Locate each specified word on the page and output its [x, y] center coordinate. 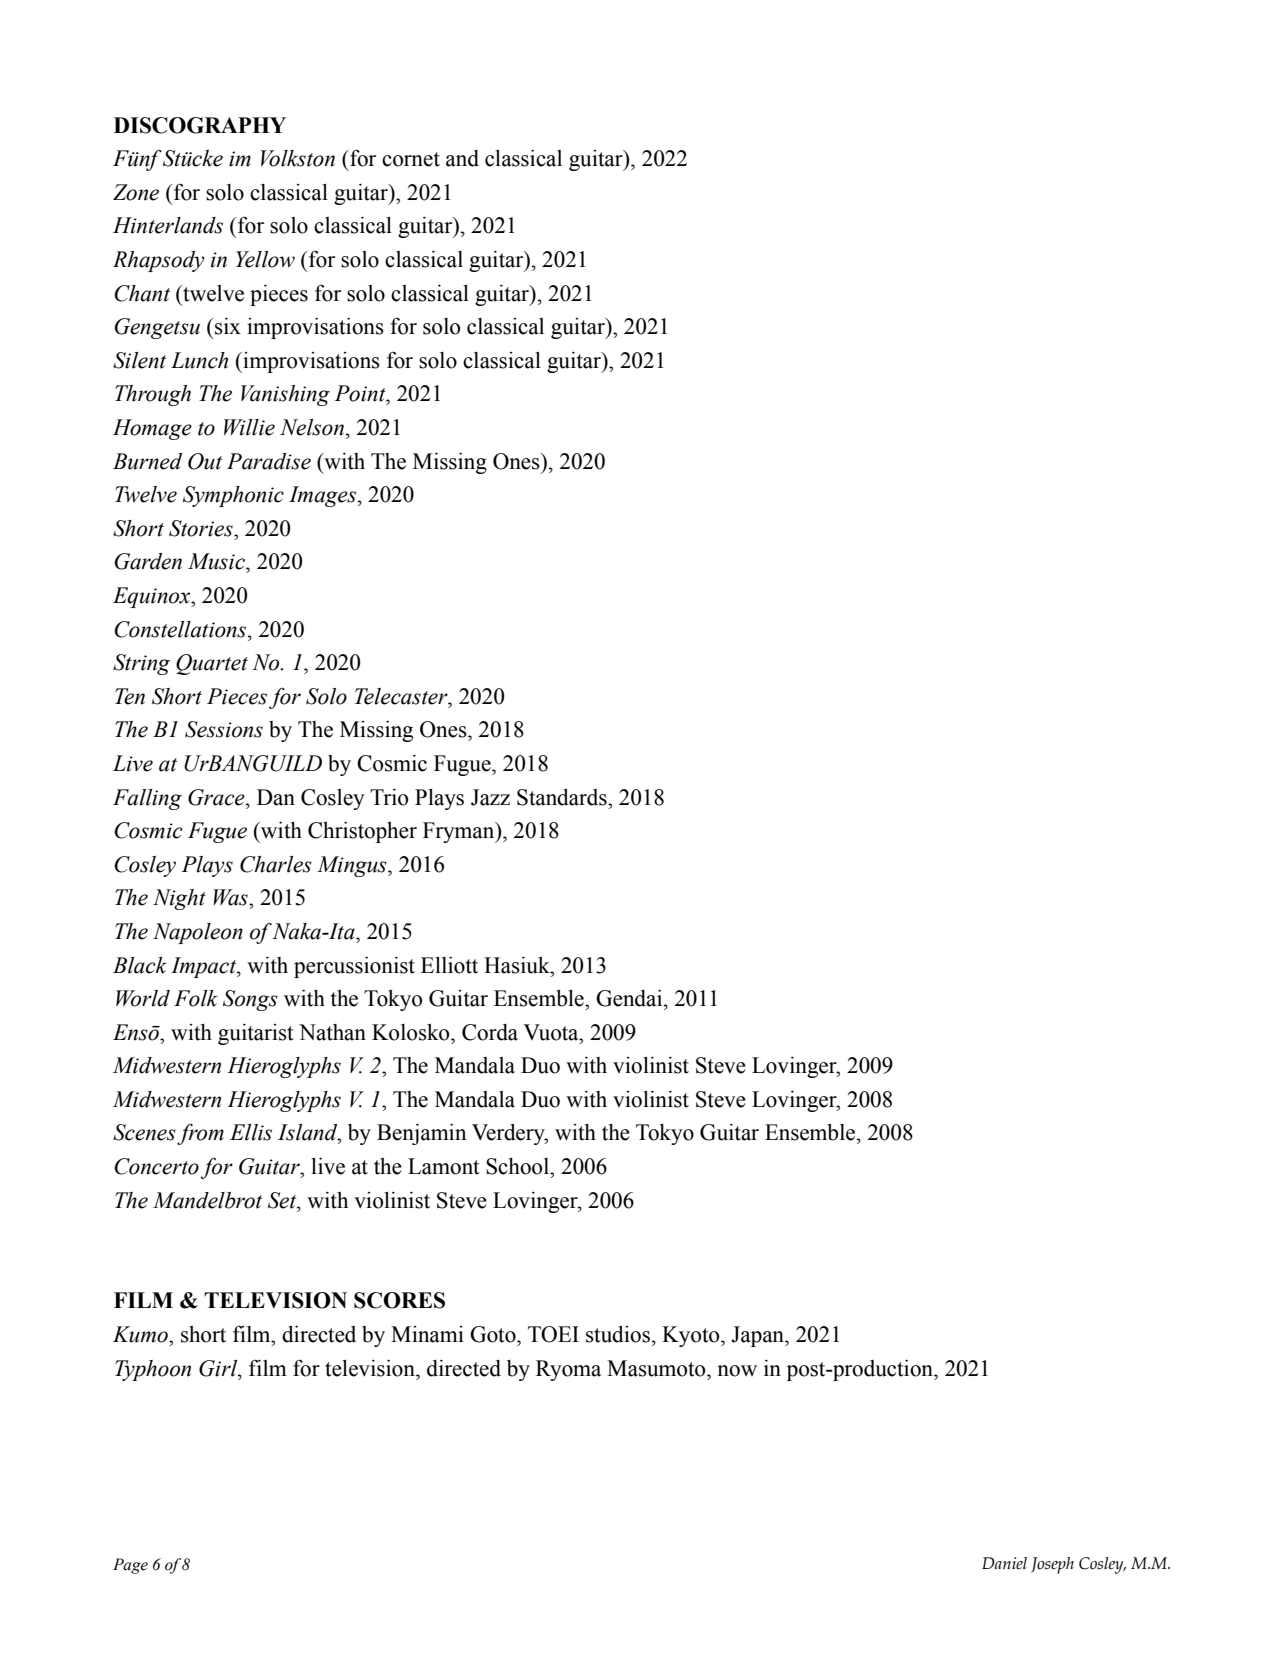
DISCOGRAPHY [200, 125]
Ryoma [568, 1370]
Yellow [265, 259]
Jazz [490, 797]
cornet [411, 159]
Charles [276, 864]
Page [130, 1566]
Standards [563, 797]
